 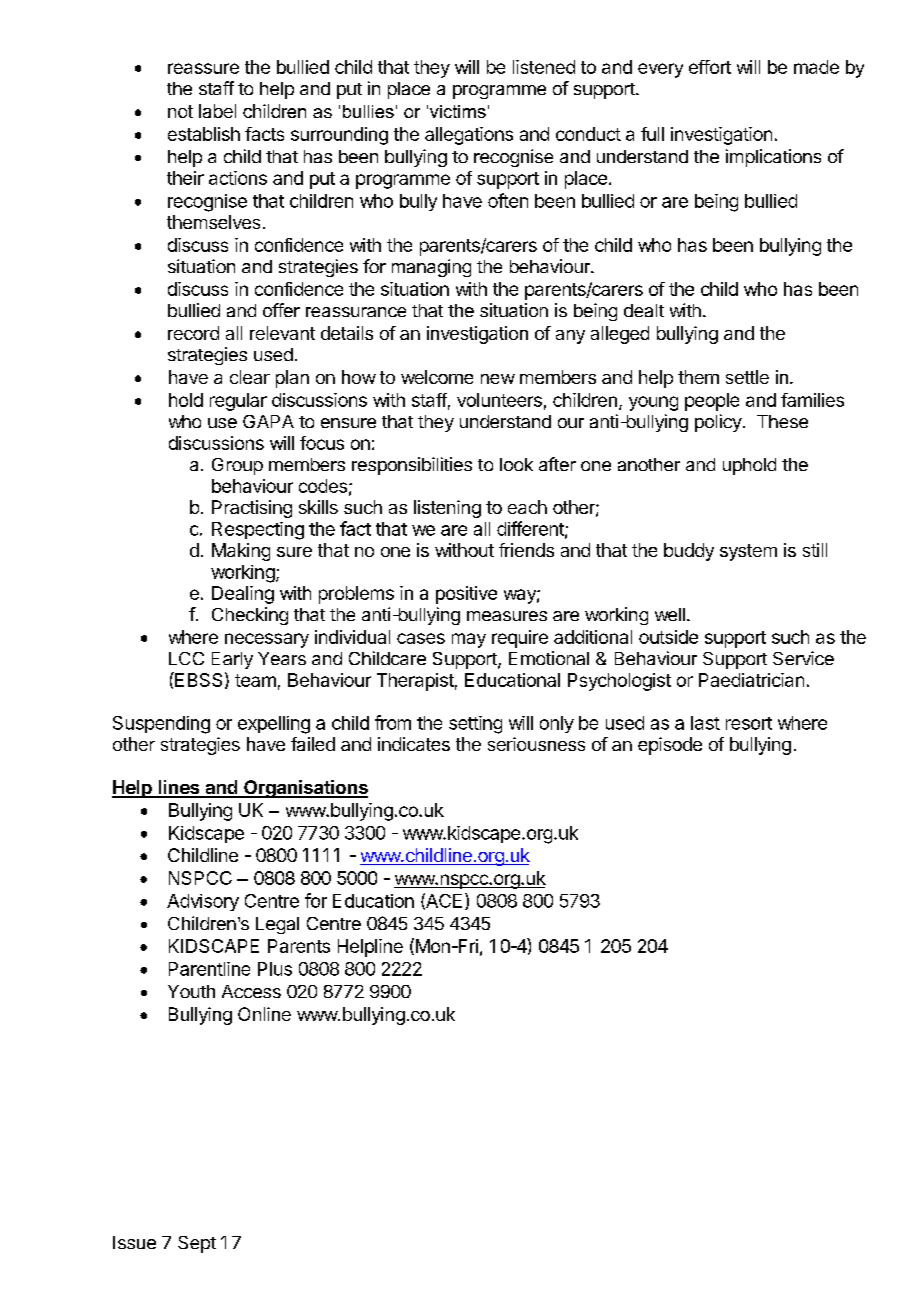 I want to click on may, so click(x=469, y=640).
